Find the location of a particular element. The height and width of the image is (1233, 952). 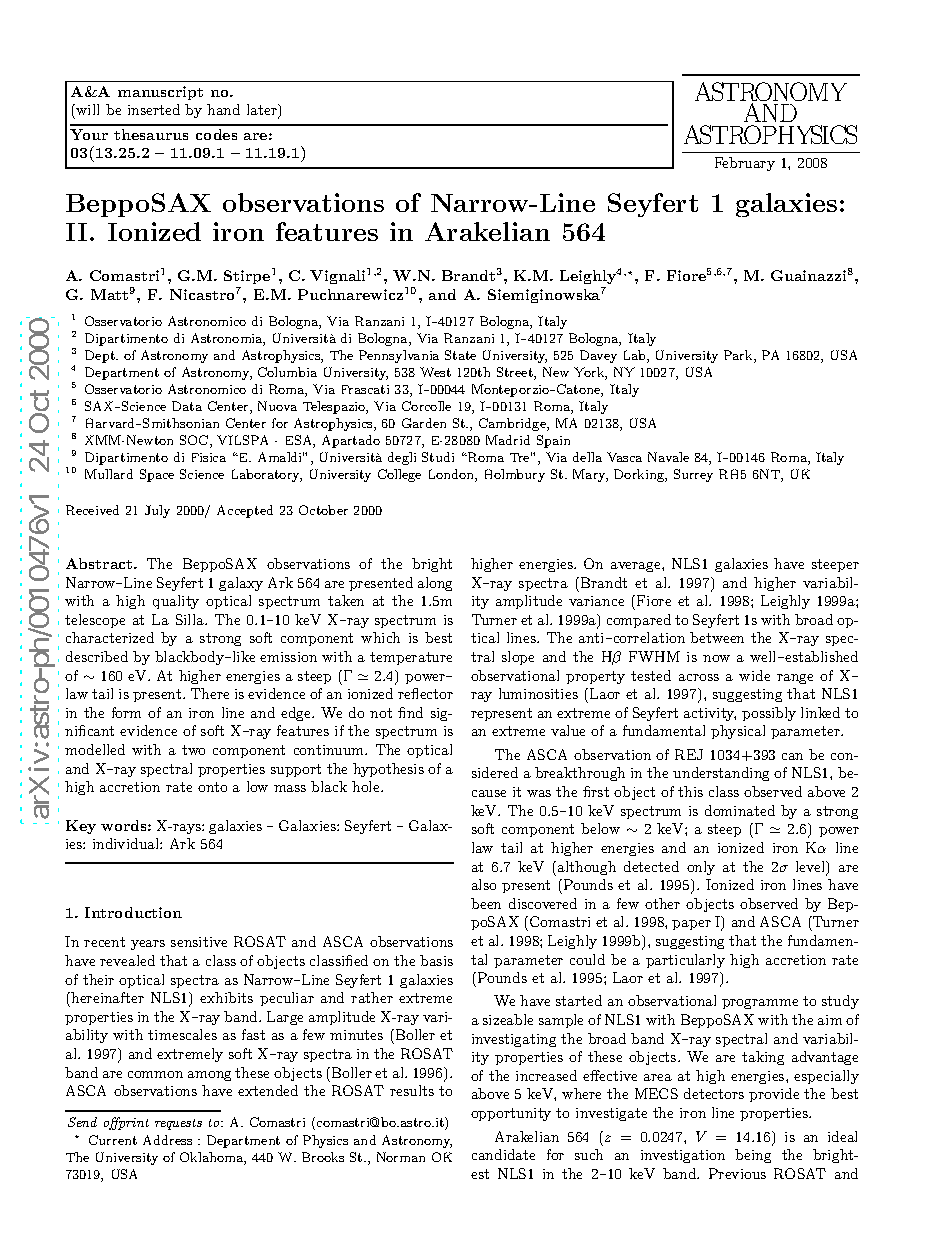

only is located at coordinates (701, 868).
